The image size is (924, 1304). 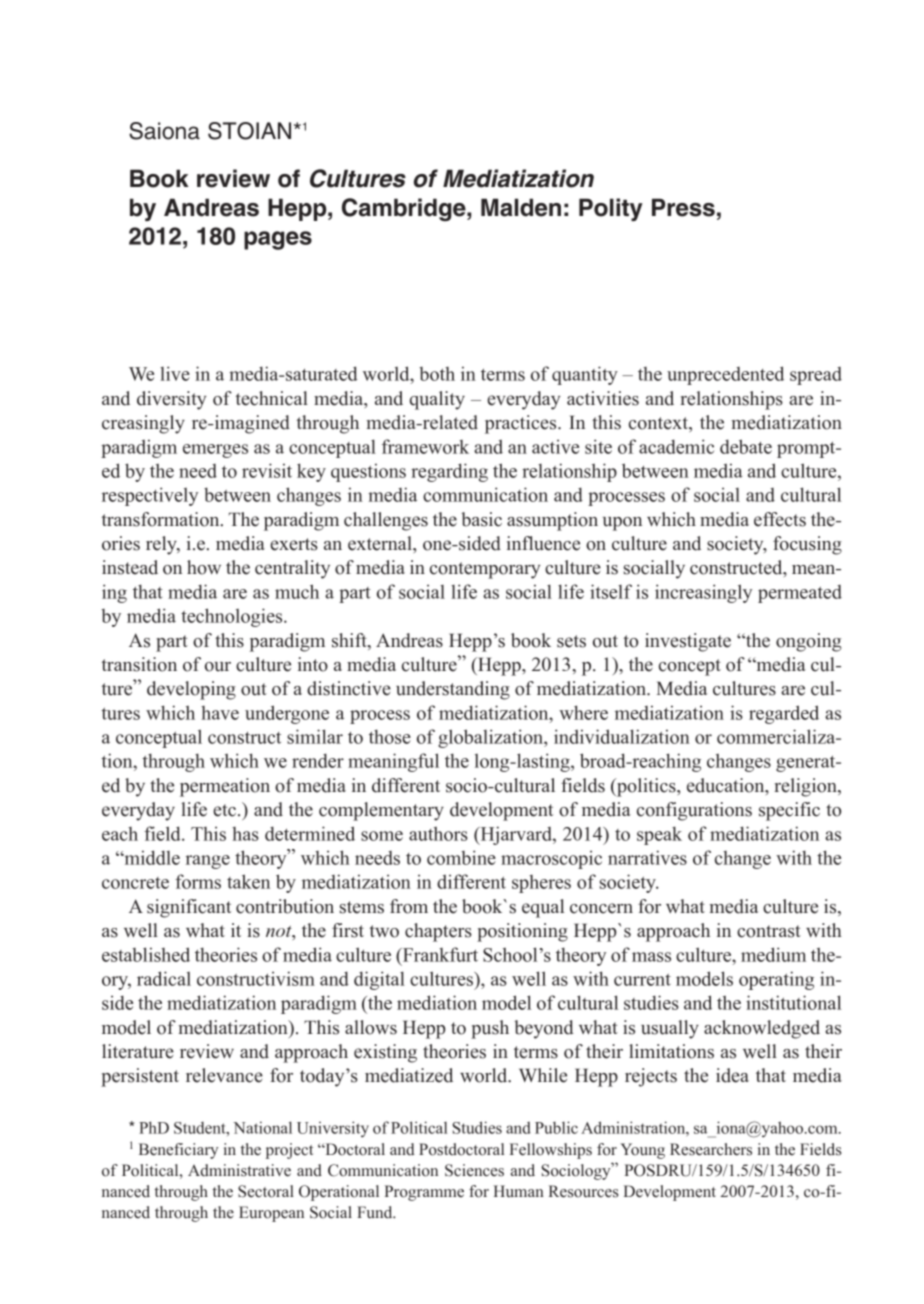 What do you see at coordinates (449, 472) in the page?
I see `regarding` at bounding box center [449, 472].
